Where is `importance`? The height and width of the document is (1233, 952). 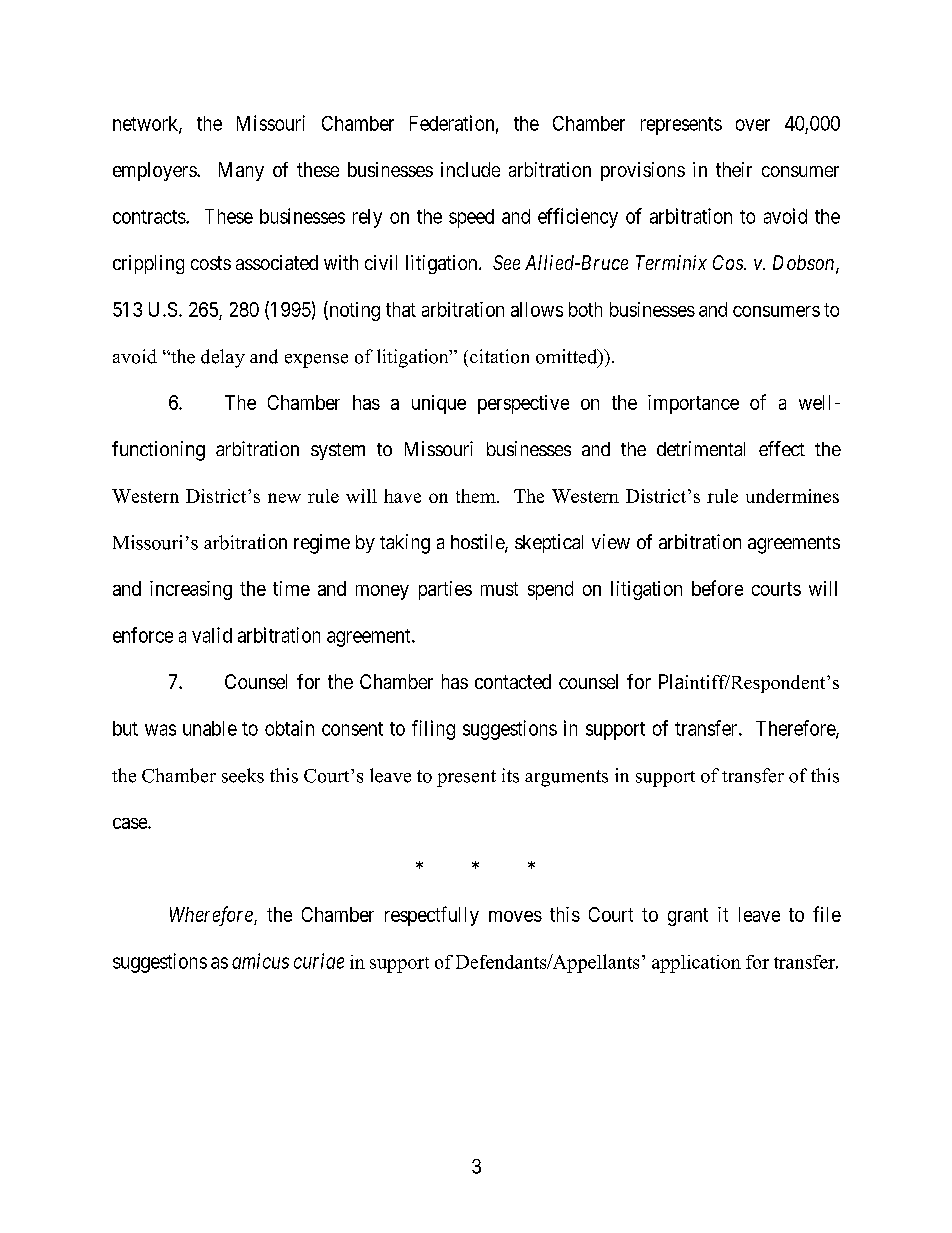 importance is located at coordinates (693, 404).
